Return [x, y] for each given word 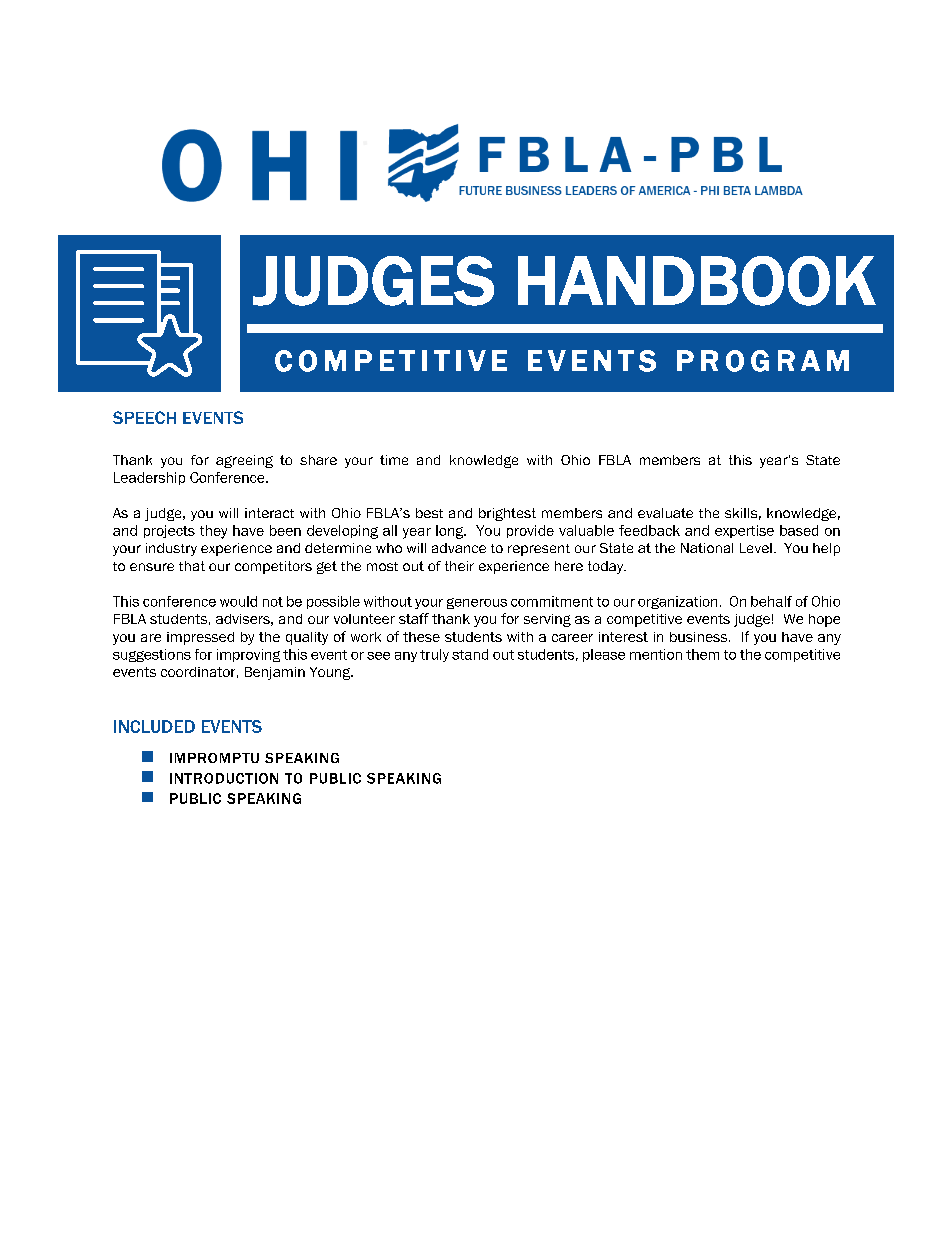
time [394, 460]
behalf [771, 601]
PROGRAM [763, 361]
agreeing [244, 461]
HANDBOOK [697, 281]
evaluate [665, 513]
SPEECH [144, 417]
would [238, 601]
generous [477, 603]
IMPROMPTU [214, 758]
